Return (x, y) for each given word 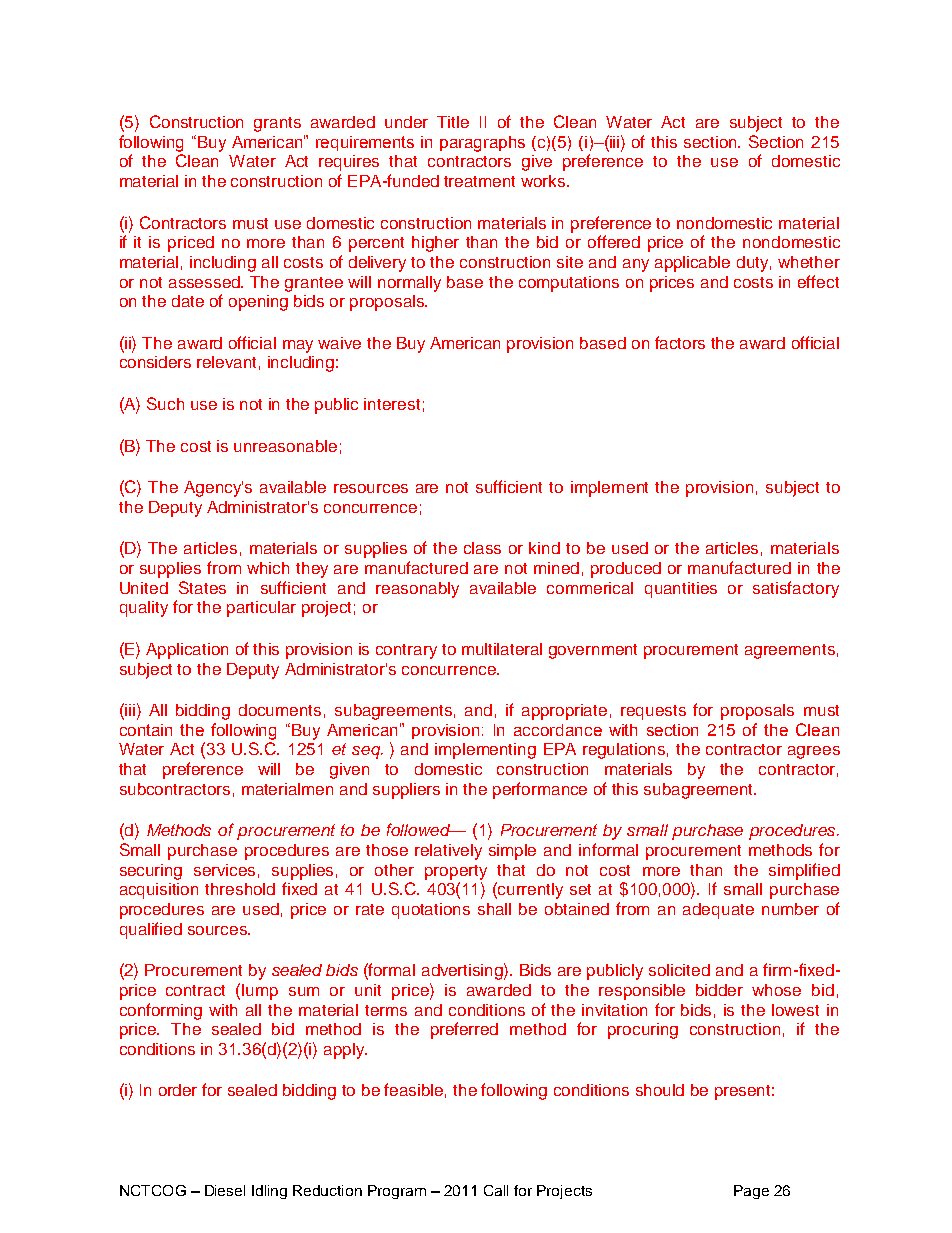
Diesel (225, 1190)
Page (751, 1192)
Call (496, 1190)
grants (277, 124)
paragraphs (482, 144)
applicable (692, 264)
